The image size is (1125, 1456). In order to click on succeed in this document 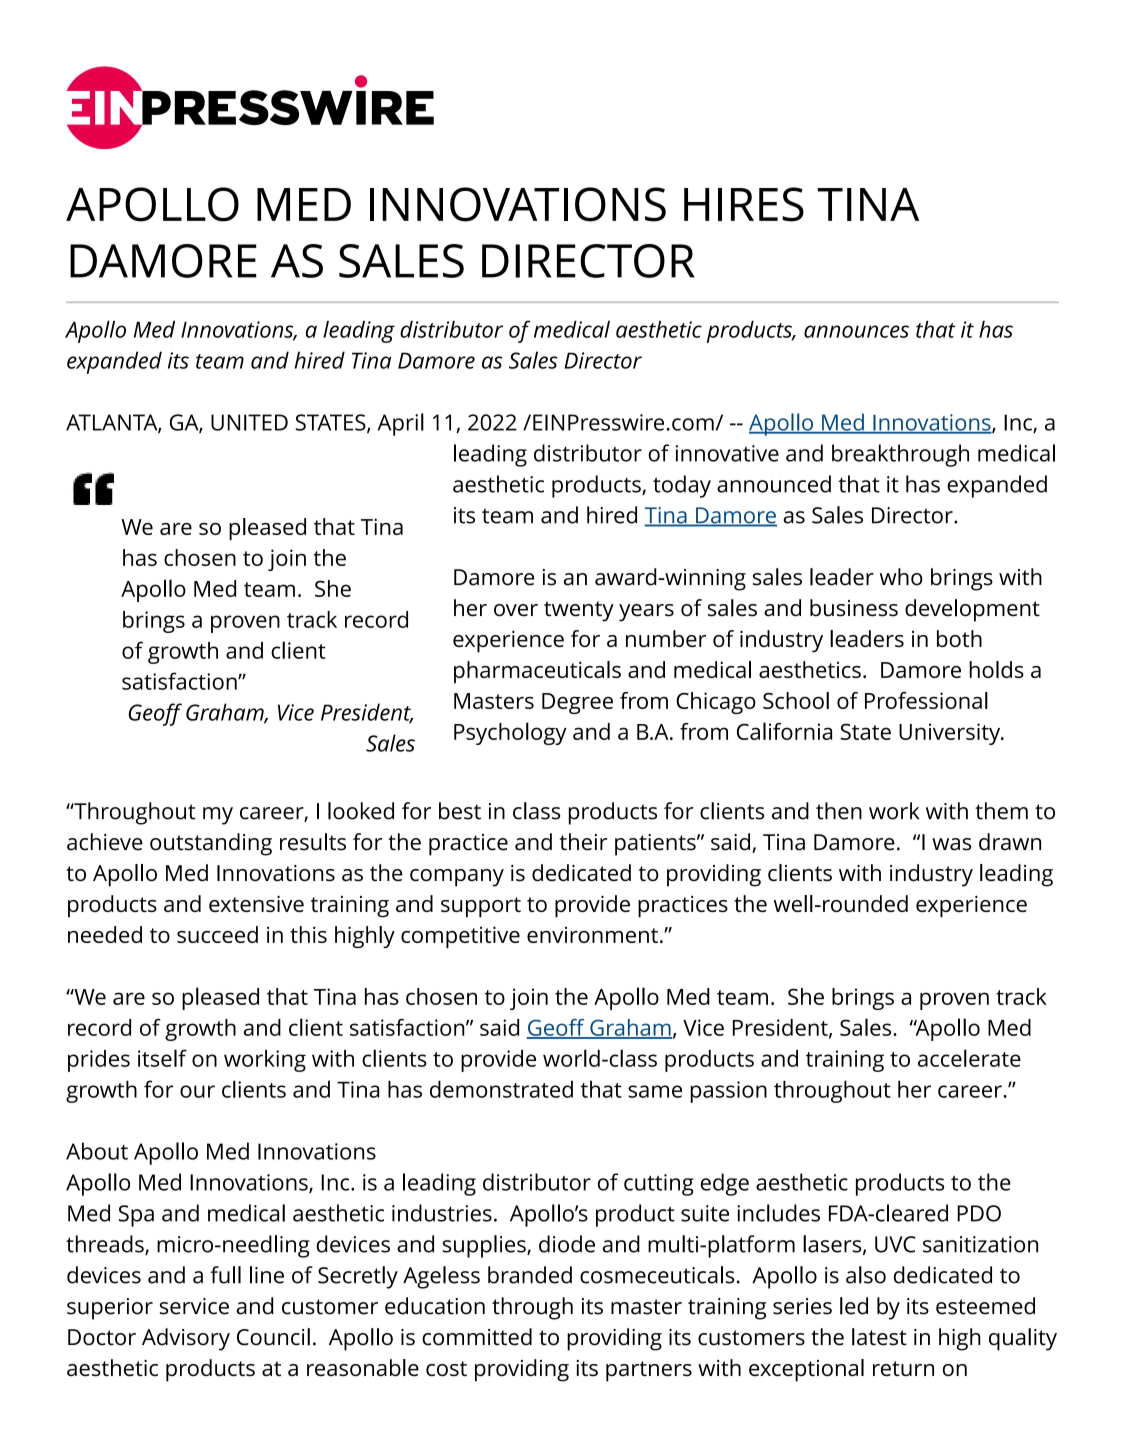, I will do `click(217, 934)`.
